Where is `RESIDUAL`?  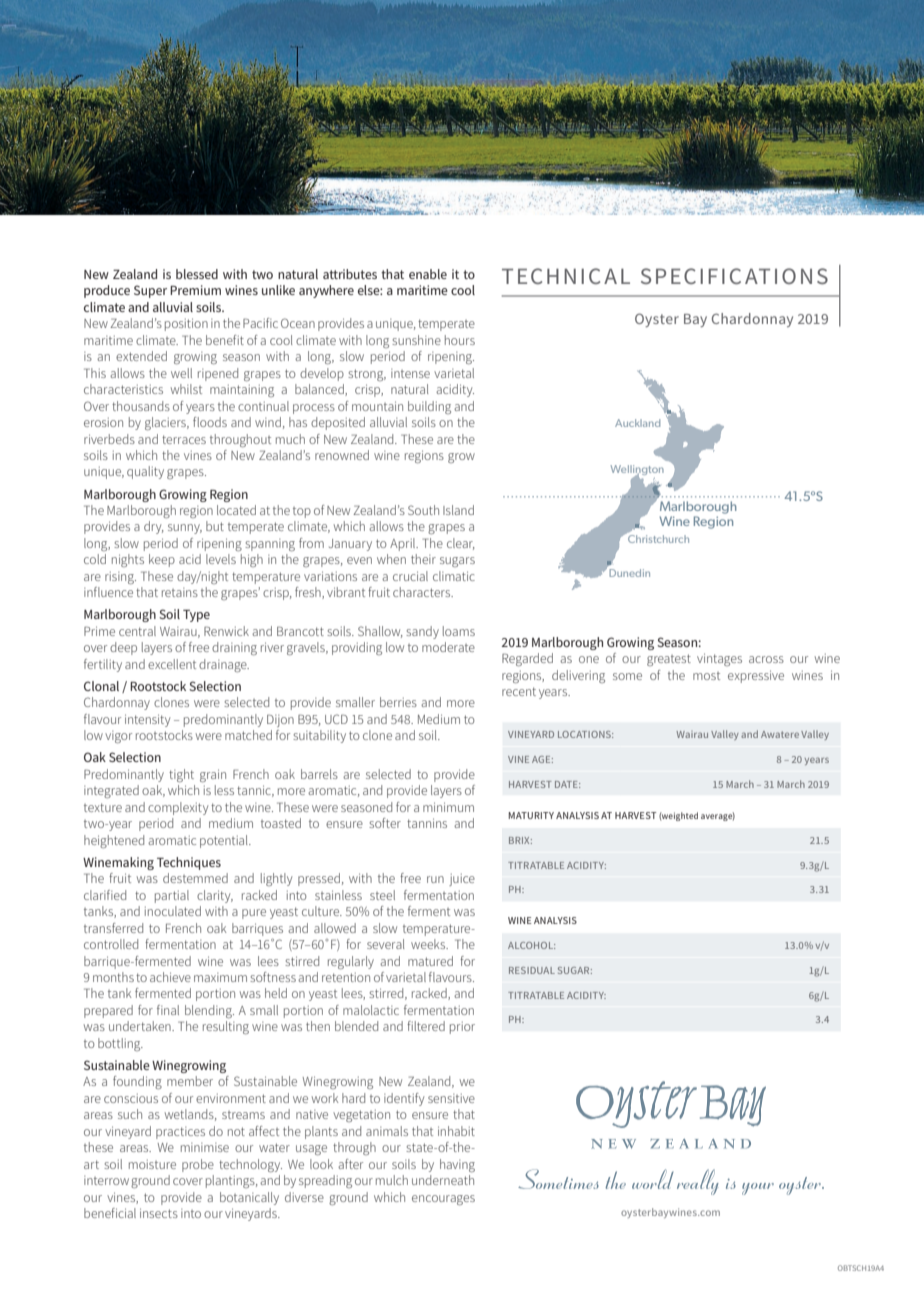 RESIDUAL is located at coordinates (532, 970).
